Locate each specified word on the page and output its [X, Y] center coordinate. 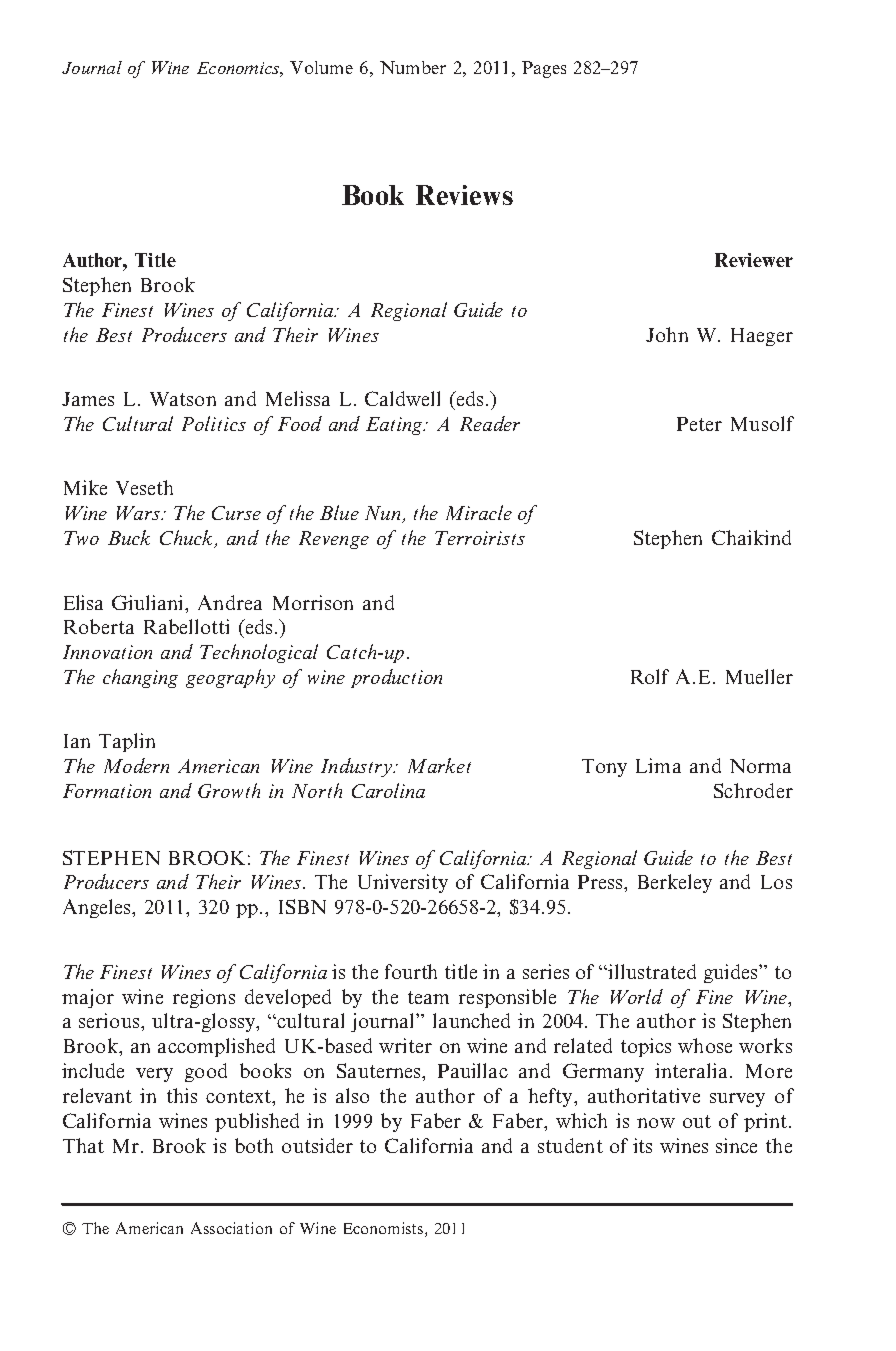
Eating [395, 426]
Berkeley [675, 883]
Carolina [388, 790]
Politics [214, 423]
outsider [317, 1145]
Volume [321, 67]
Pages [544, 69]
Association [231, 1228]
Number [413, 67]
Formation [107, 791]
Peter [699, 424]
